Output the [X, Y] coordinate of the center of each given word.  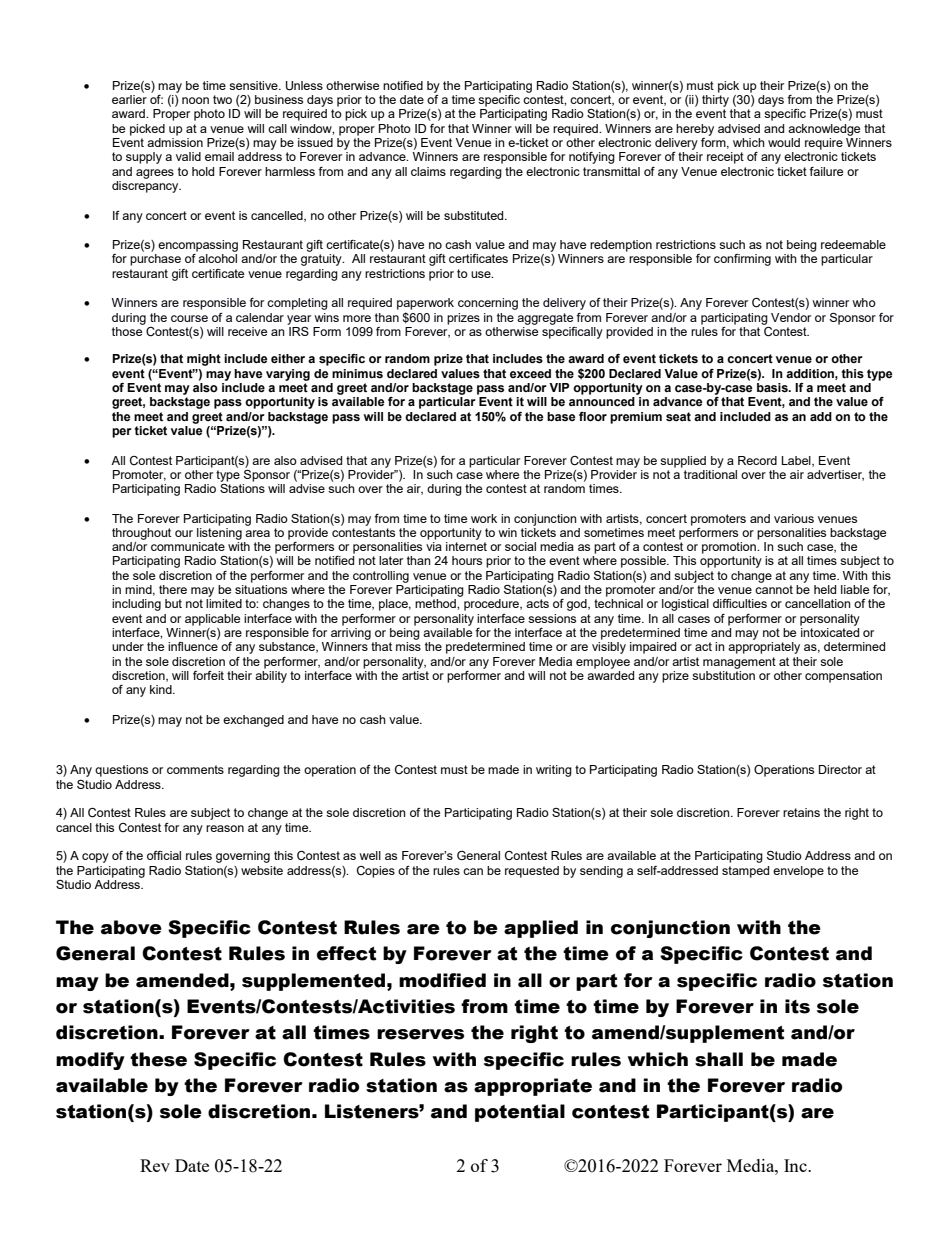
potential [520, 1113]
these [158, 1059]
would [784, 142]
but [173, 603]
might [204, 360]
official [164, 855]
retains [801, 812]
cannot [774, 589]
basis [773, 386]
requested [532, 872]
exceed [530, 373]
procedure [492, 605]
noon [195, 100]
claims [428, 171]
